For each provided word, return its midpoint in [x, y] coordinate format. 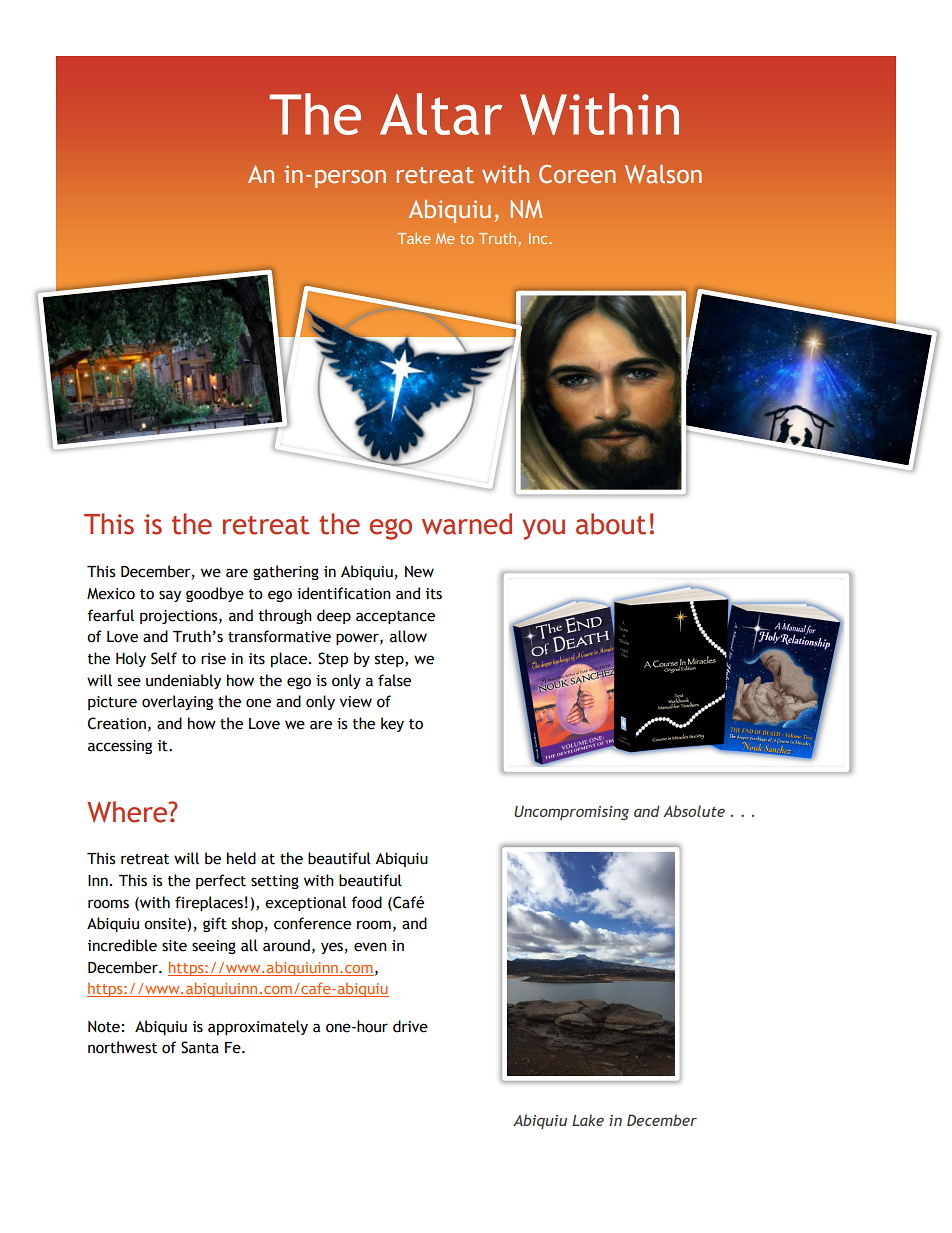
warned [467, 524]
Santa [200, 1047]
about [611, 524]
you [544, 529]
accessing [120, 747]
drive [410, 1026]
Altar [441, 114]
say [170, 596]
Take [414, 238]
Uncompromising [571, 813]
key [392, 724]
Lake [588, 1120]
